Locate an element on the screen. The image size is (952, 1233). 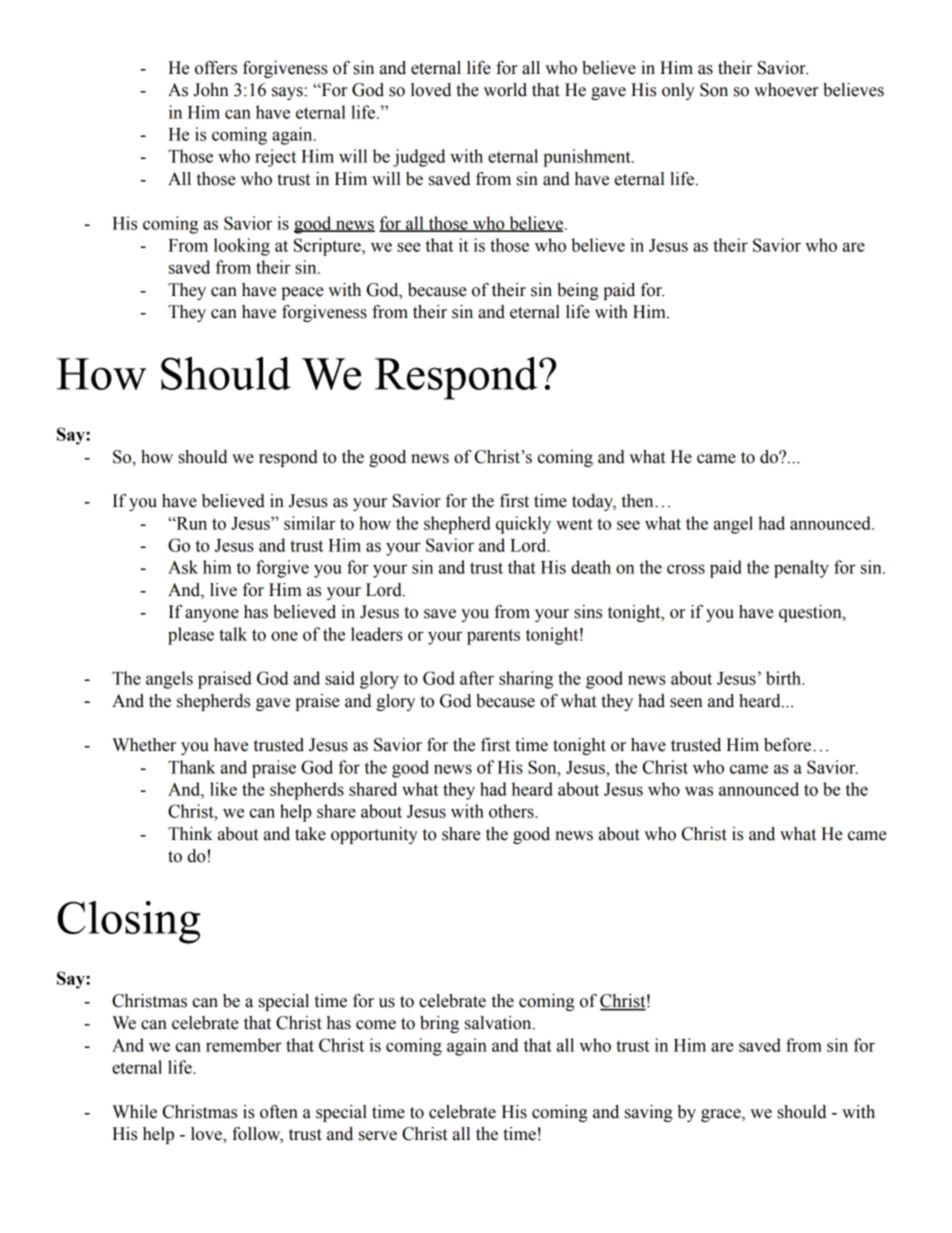
only is located at coordinates (678, 91).
